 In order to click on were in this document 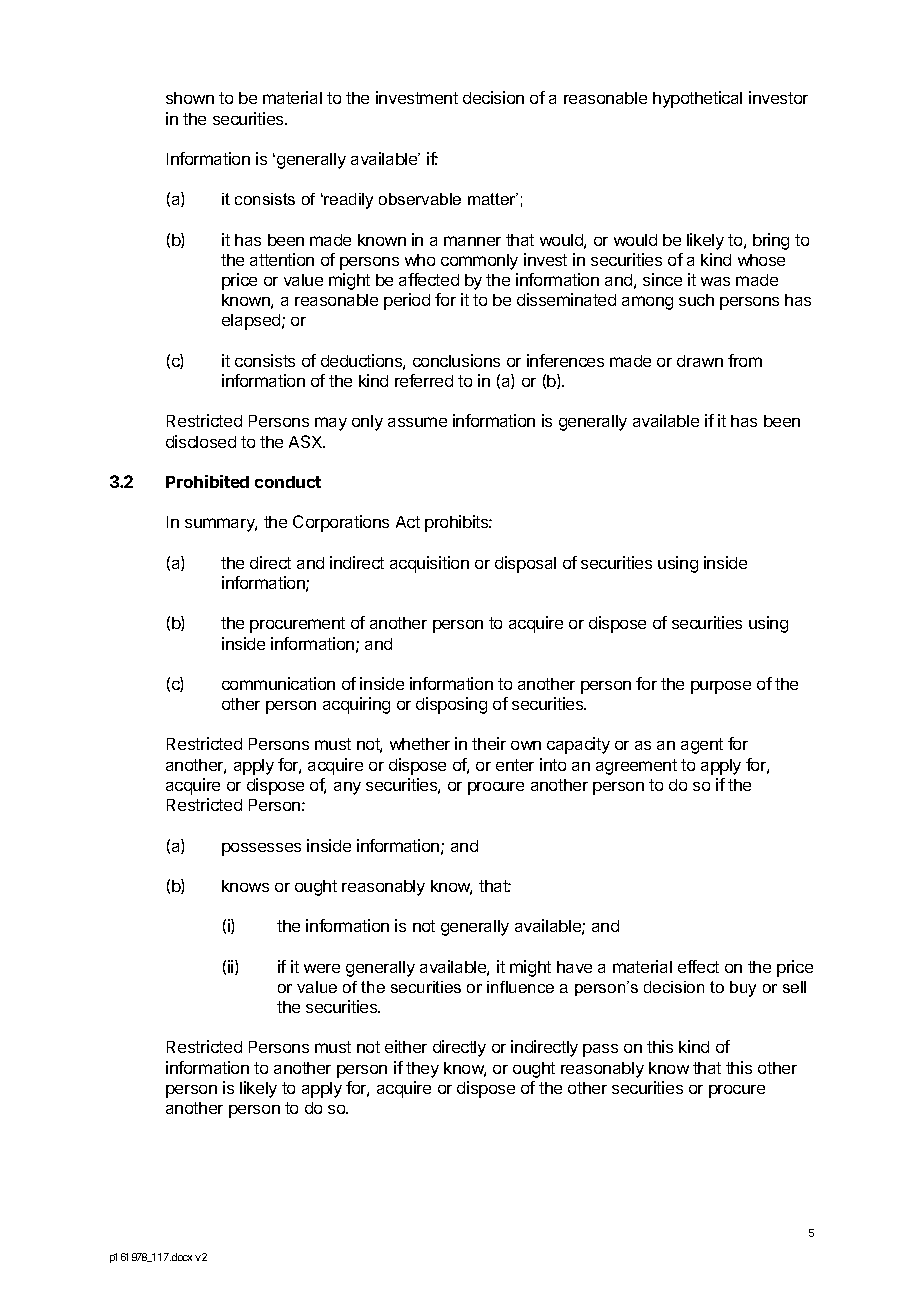, I will do `click(322, 968)`.
